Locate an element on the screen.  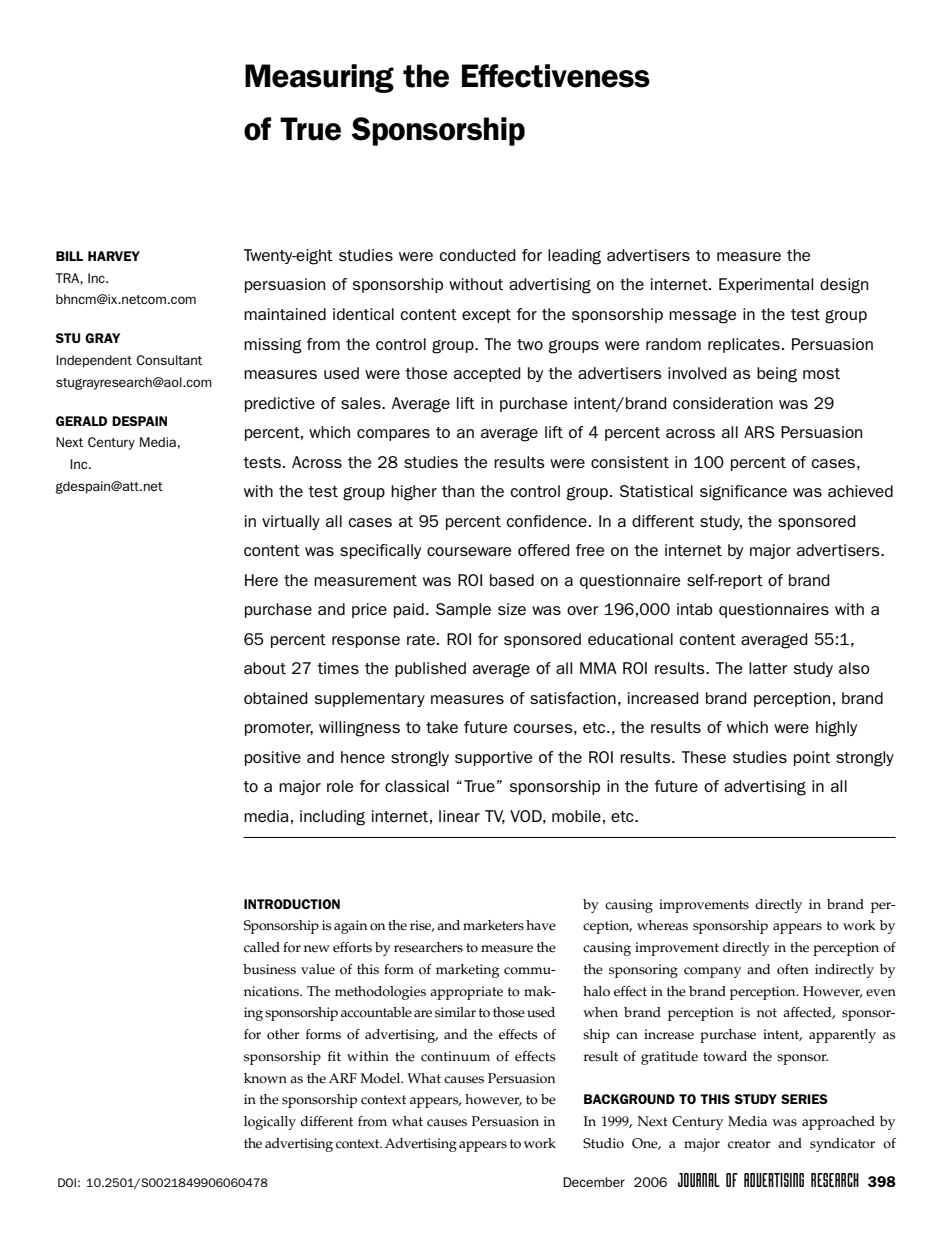
except is located at coordinates (486, 316).
